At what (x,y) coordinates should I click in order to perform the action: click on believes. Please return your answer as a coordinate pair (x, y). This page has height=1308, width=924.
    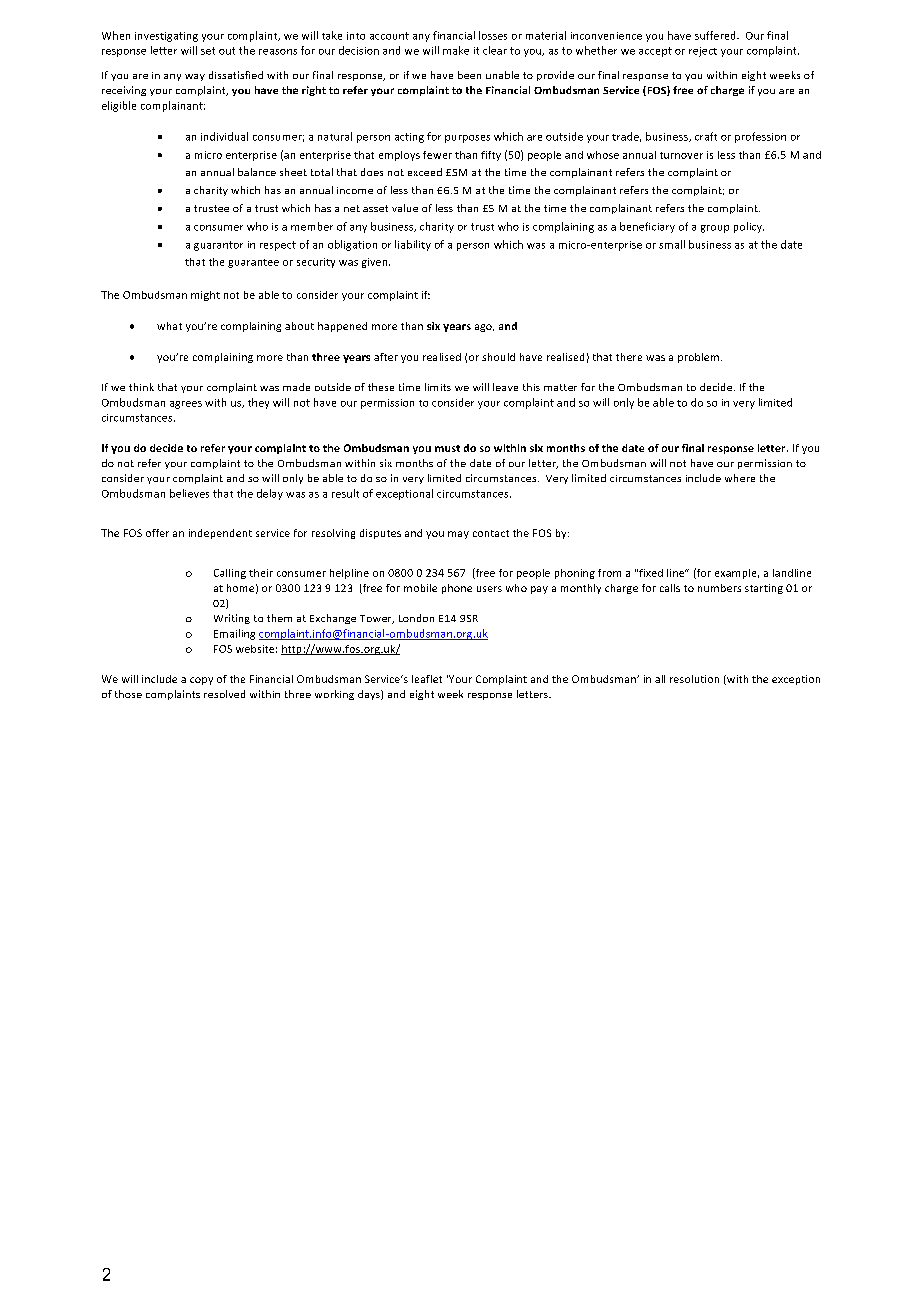
    Looking at the image, I should click on (189, 493).
